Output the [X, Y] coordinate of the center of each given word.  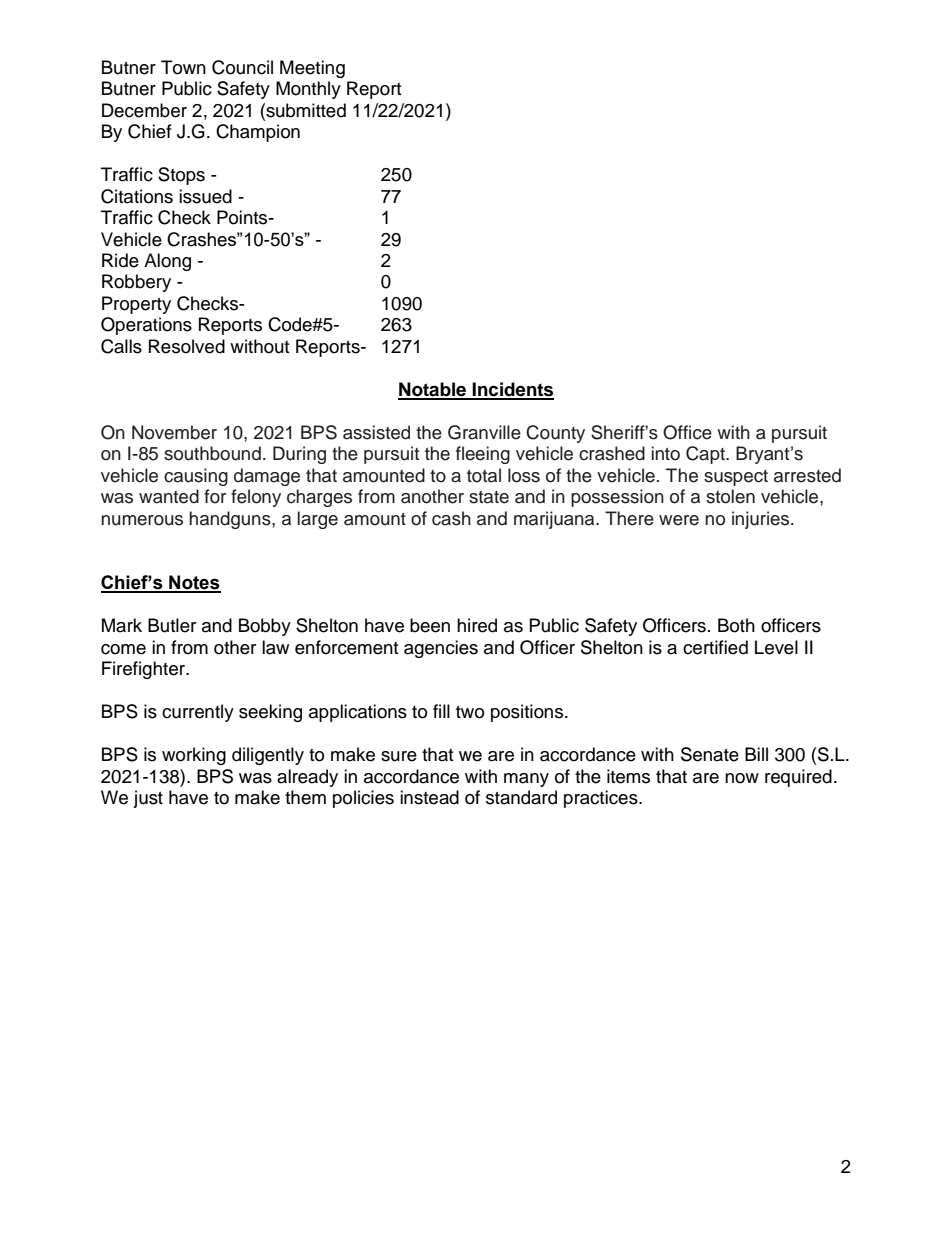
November [174, 432]
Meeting [312, 69]
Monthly [308, 90]
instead [429, 797]
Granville [484, 432]
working [194, 756]
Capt [706, 455]
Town [183, 67]
